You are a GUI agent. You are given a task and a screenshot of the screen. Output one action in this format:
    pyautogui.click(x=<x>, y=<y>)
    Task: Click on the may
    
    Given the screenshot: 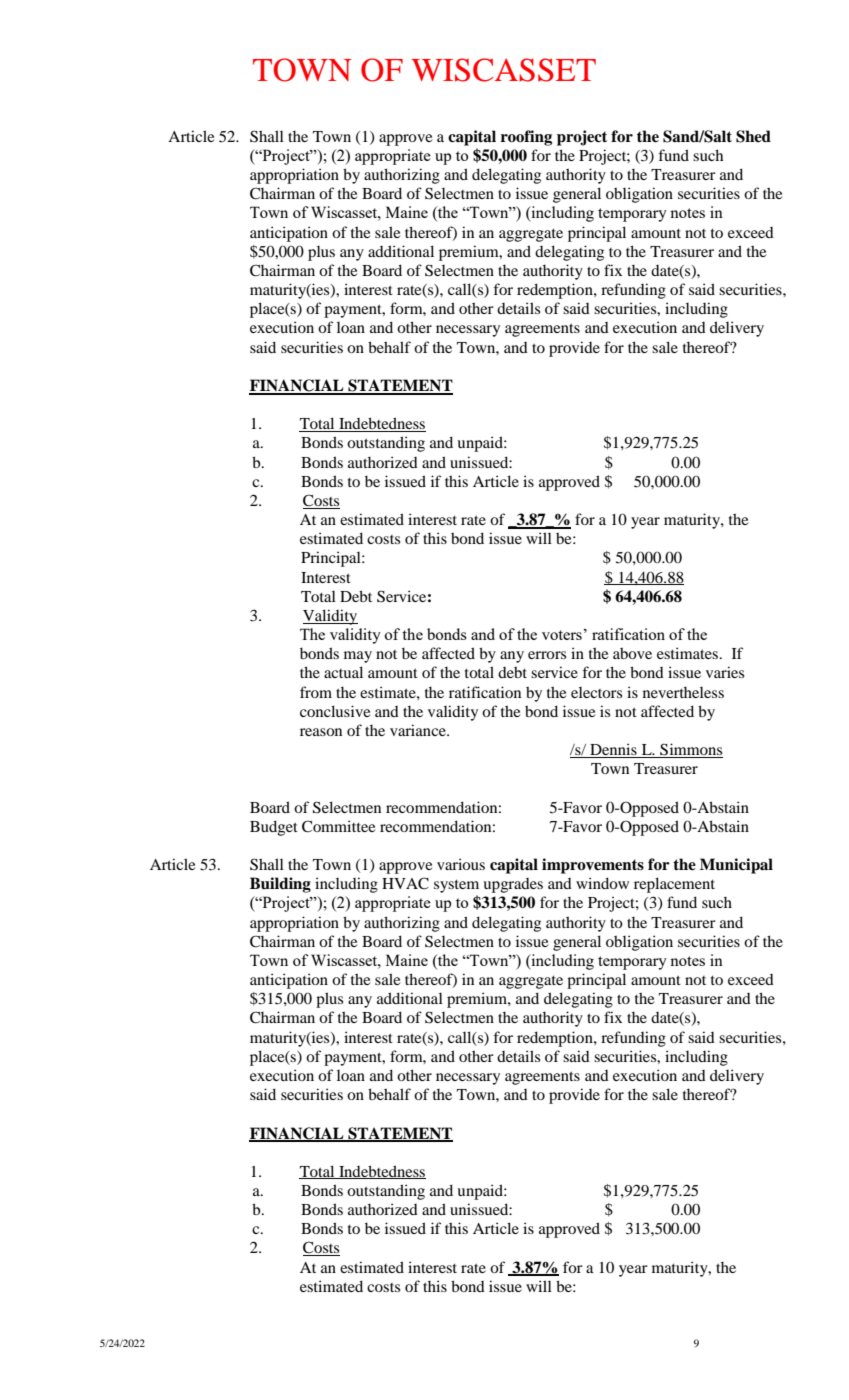 What is the action you would take?
    pyautogui.click(x=358, y=657)
